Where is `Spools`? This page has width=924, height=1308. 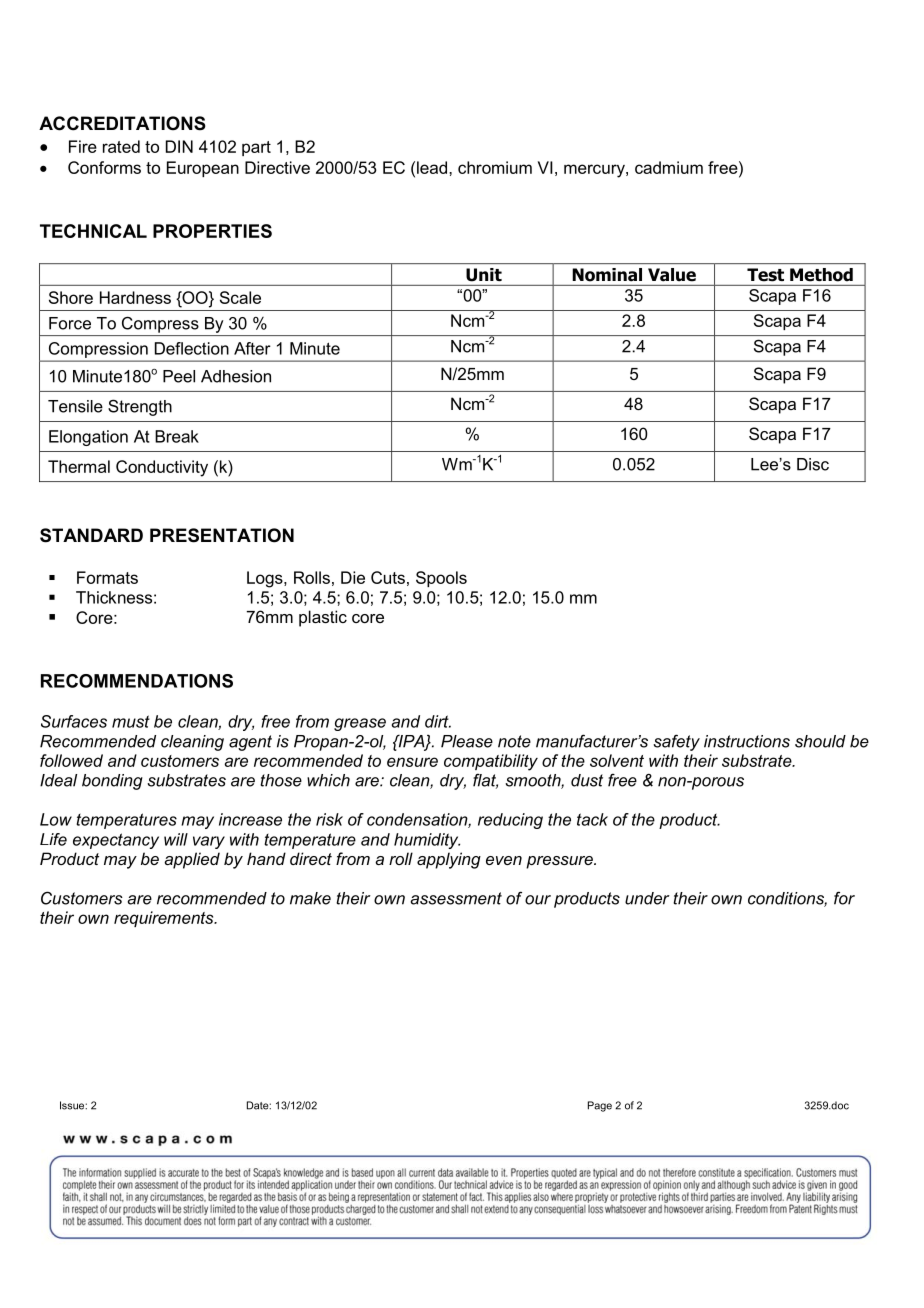 Spools is located at coordinates (441, 579).
